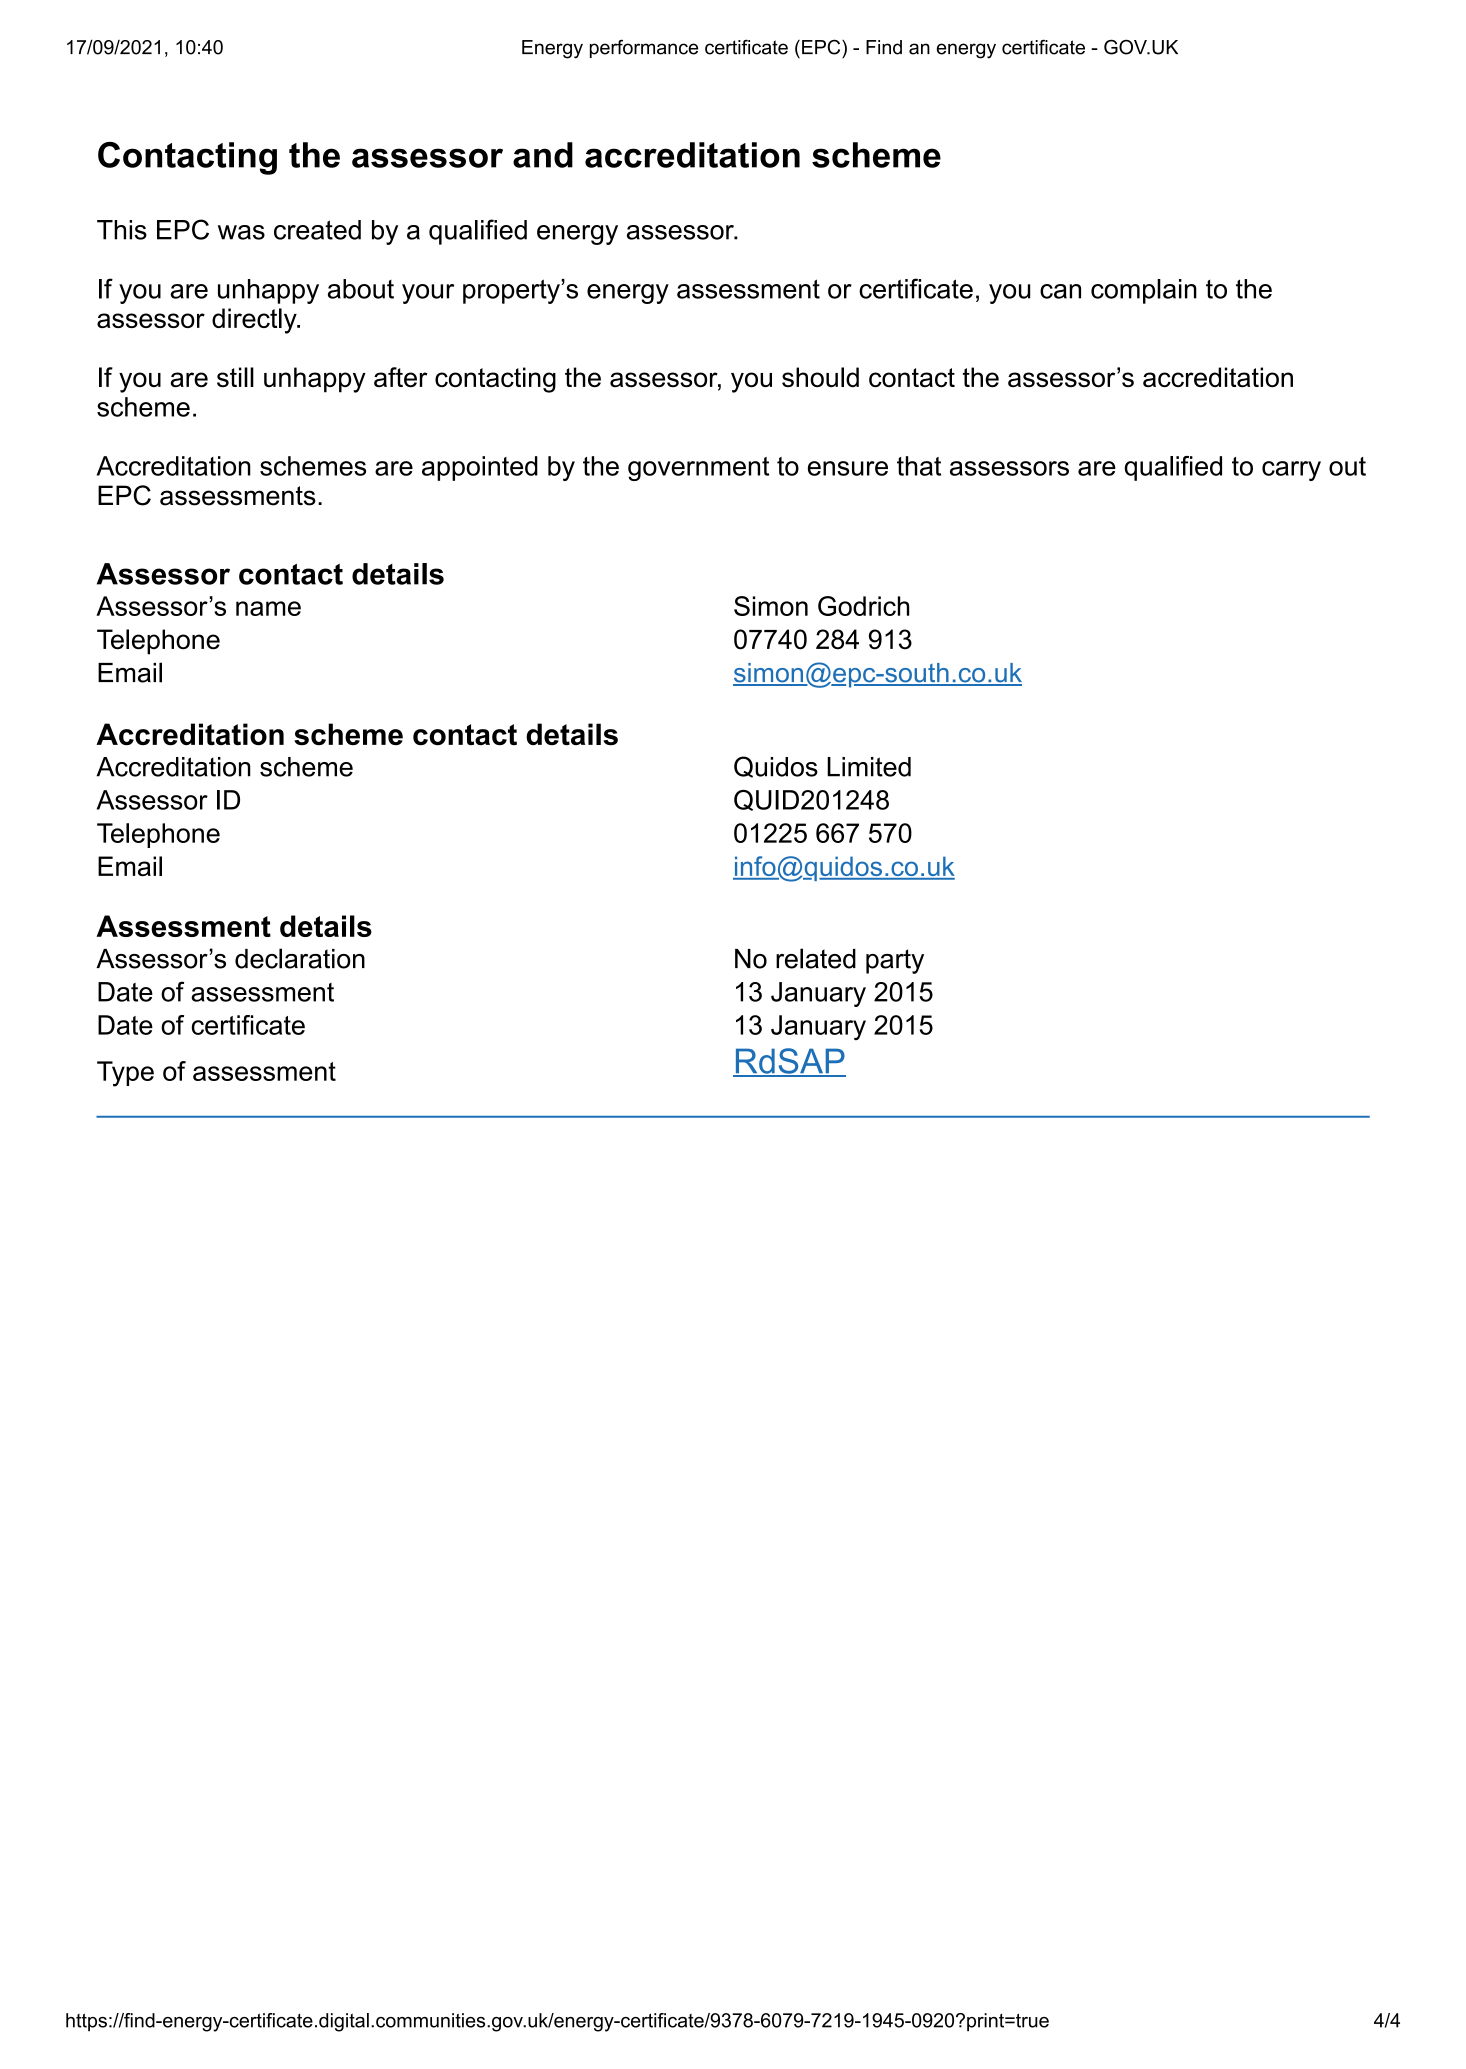 This screenshot has width=1466, height=2069. What do you see at coordinates (1144, 291) in the screenshot?
I see `complain` at bounding box center [1144, 291].
